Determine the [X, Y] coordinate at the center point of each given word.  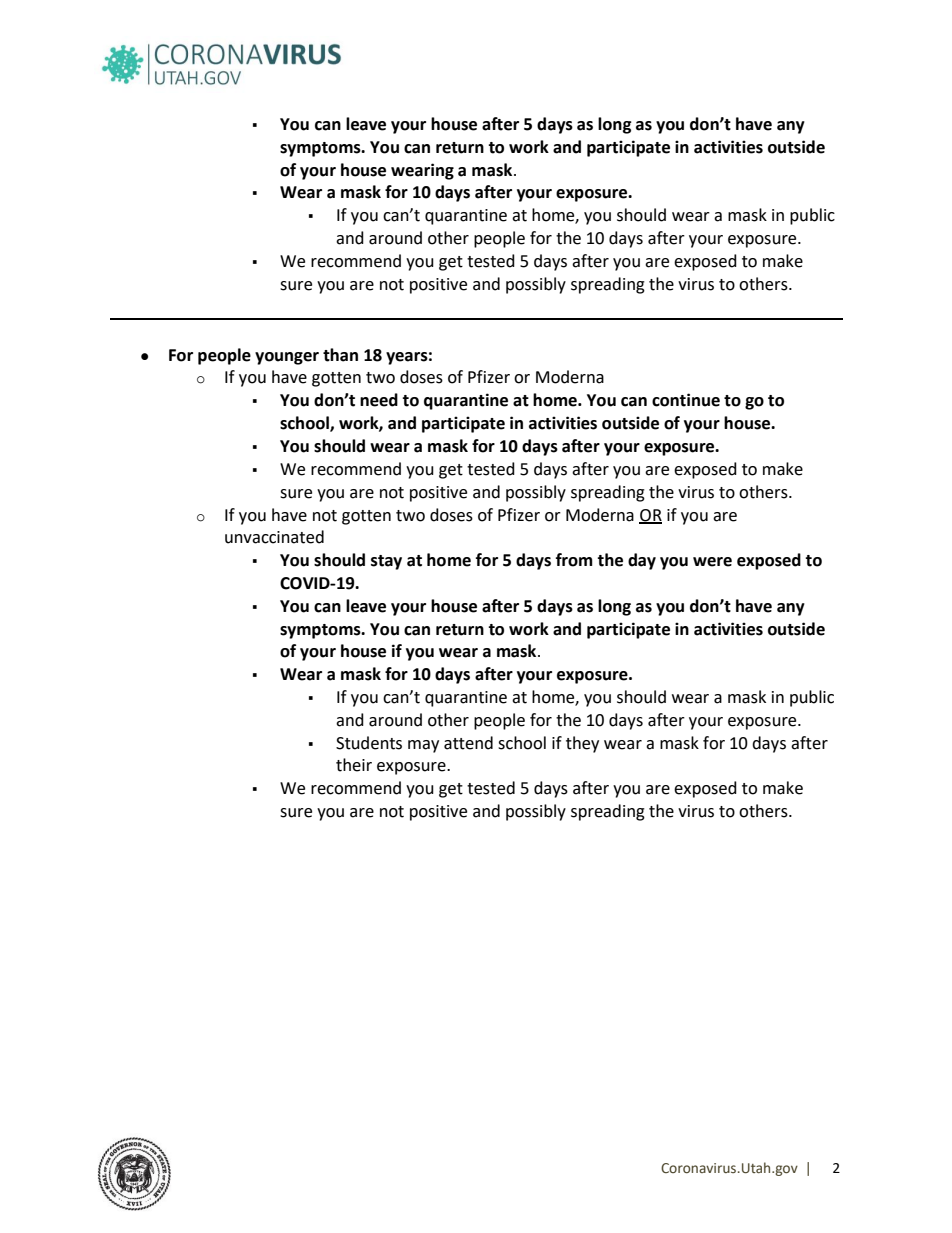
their [354, 765]
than [340, 355]
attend [468, 743]
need [379, 400]
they [582, 744]
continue [686, 400]
